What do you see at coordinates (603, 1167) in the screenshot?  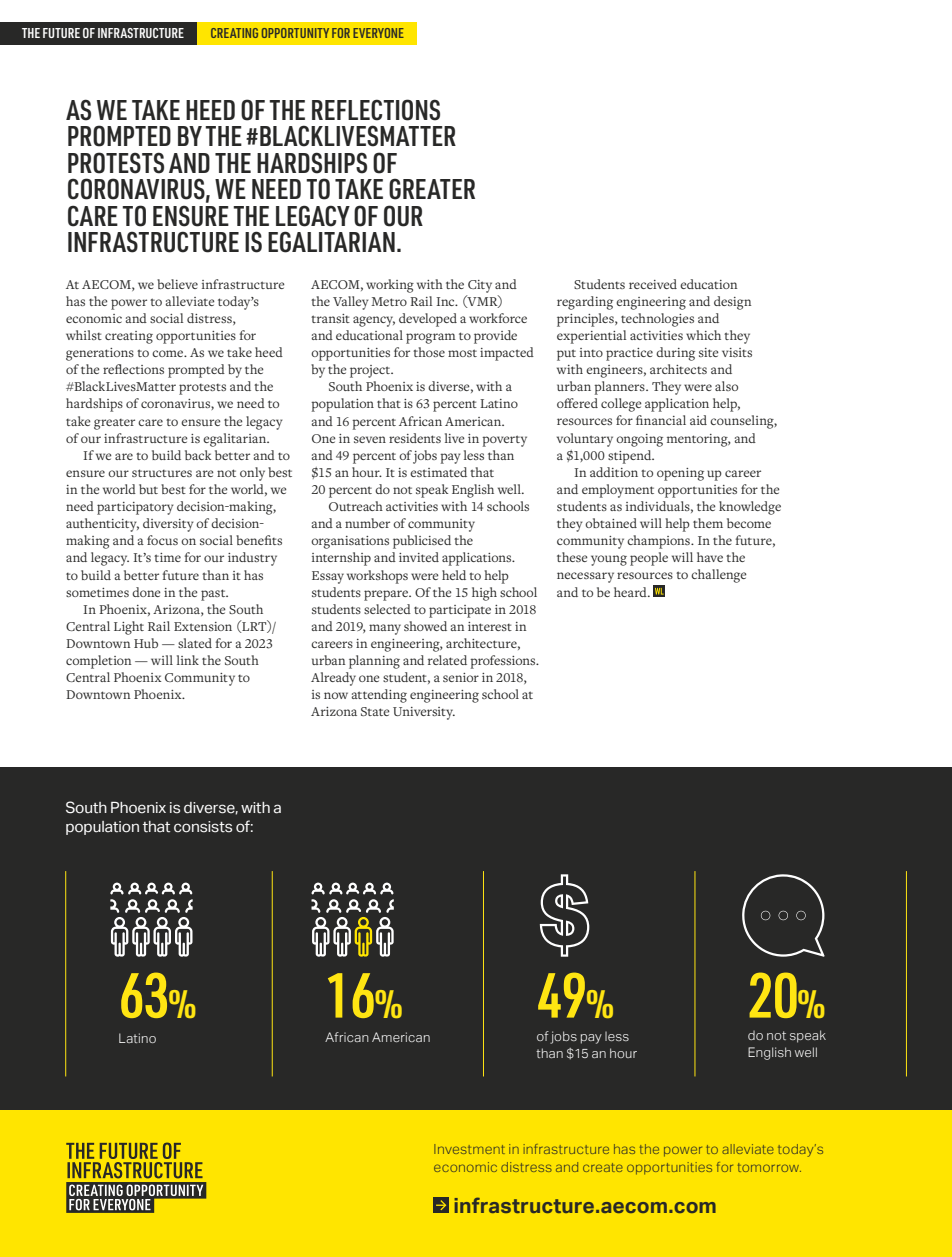 I see `create` at bounding box center [603, 1167].
